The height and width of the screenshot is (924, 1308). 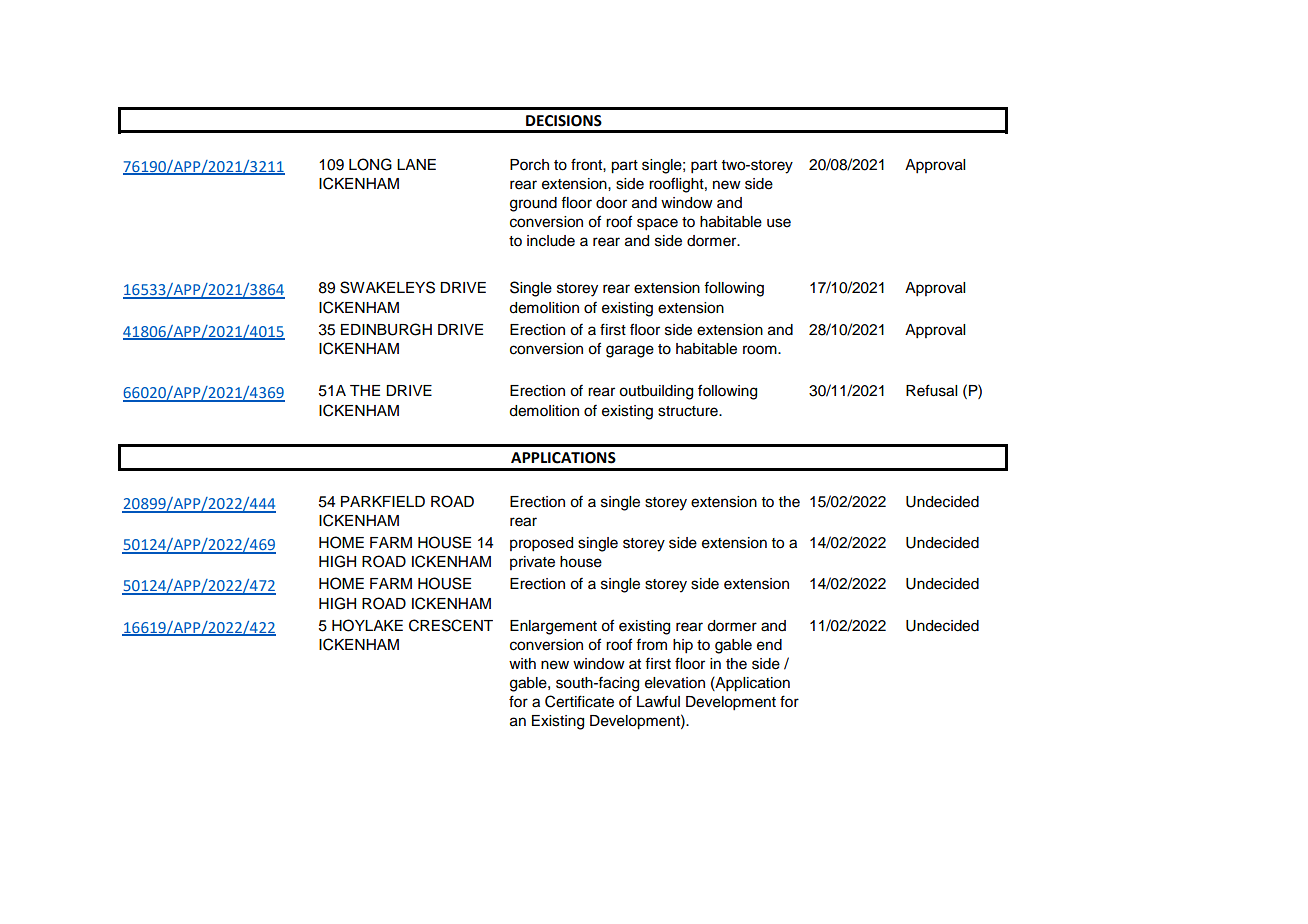 What do you see at coordinates (675, 683) in the screenshot?
I see `elevation` at bounding box center [675, 683].
